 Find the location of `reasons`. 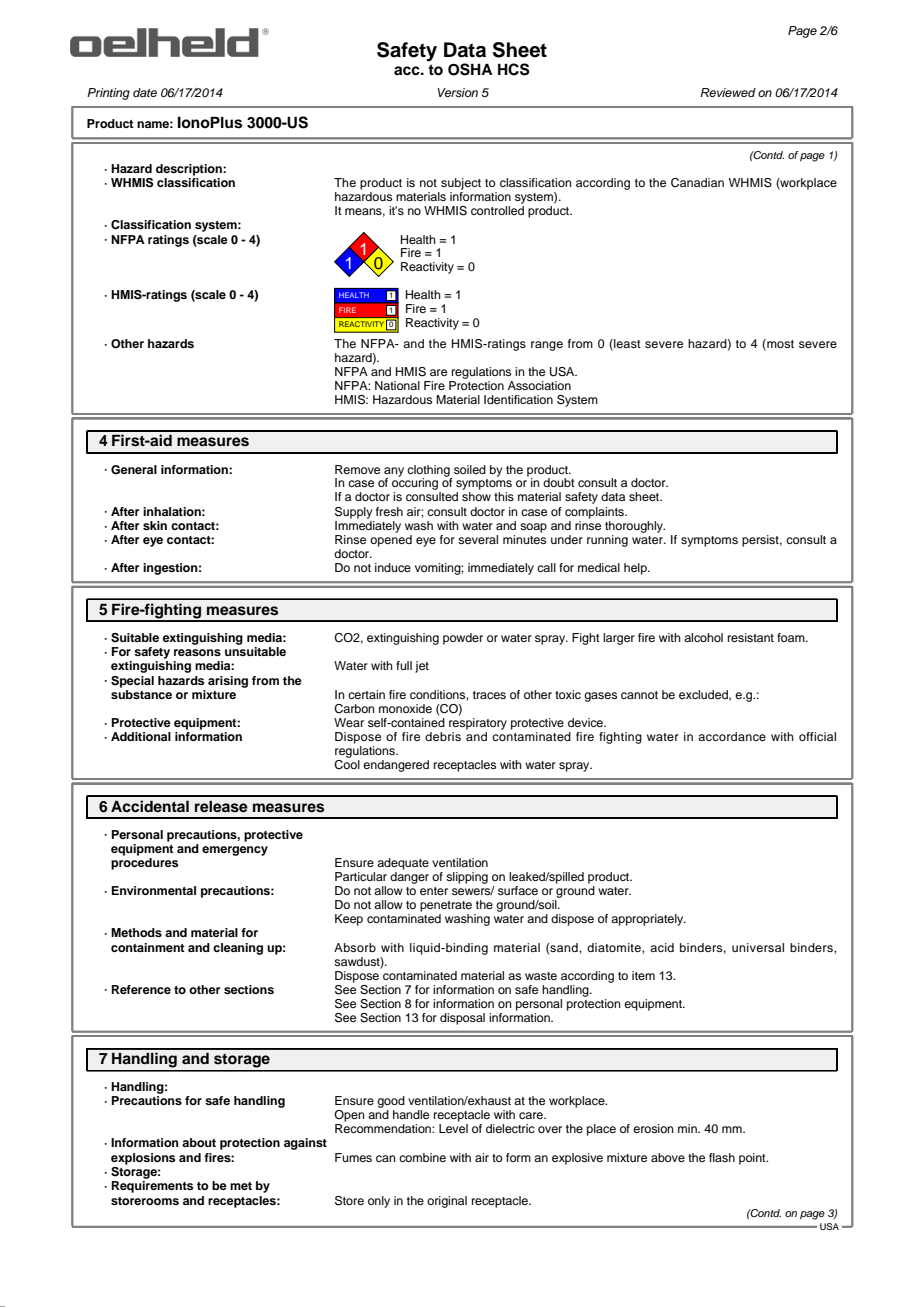

reasons is located at coordinates (197, 652).
